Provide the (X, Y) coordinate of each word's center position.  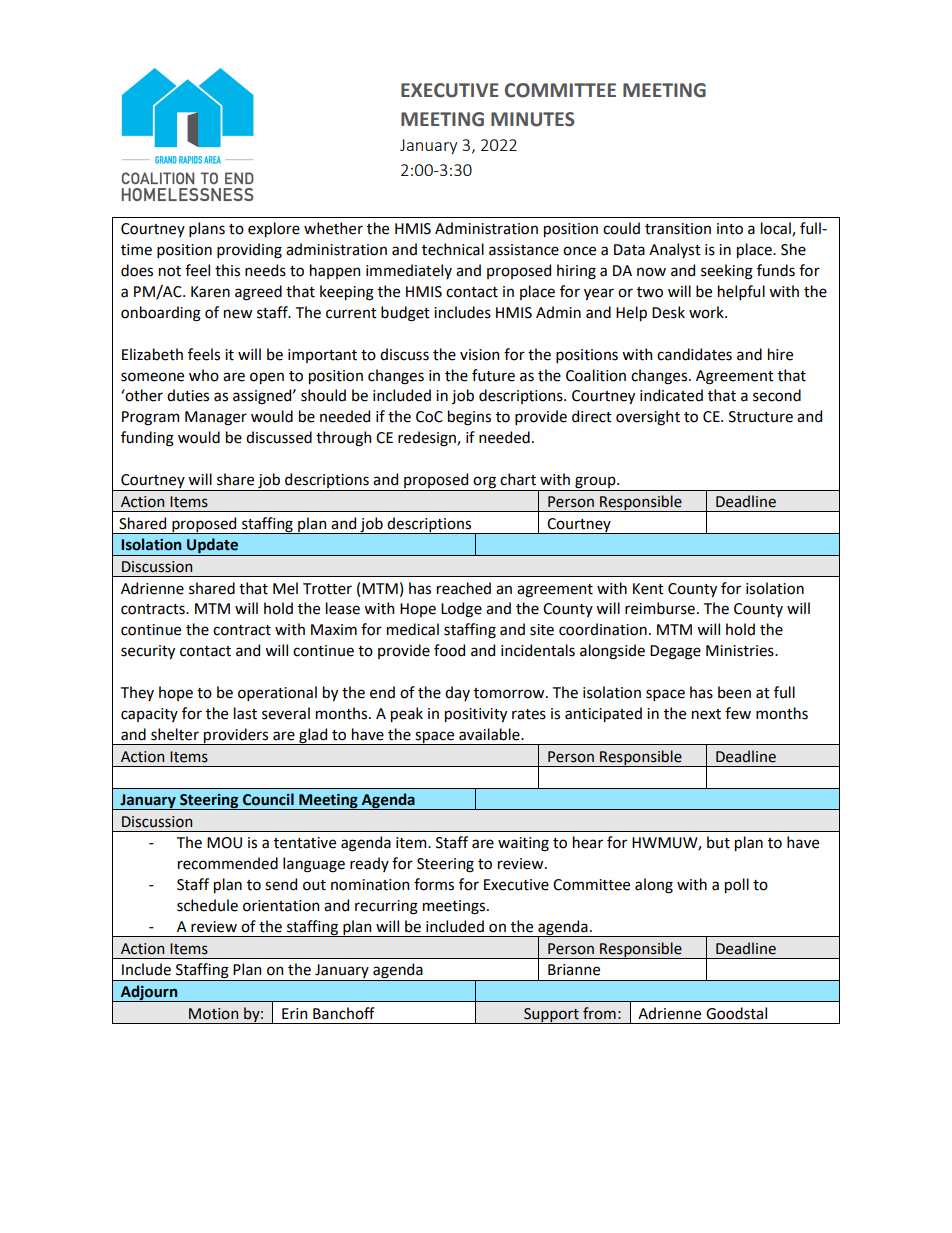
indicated (671, 395)
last (245, 713)
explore (274, 229)
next (706, 714)
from (599, 1013)
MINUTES (533, 119)
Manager (216, 418)
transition (678, 229)
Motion (213, 1014)
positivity (476, 715)
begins (469, 418)
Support (551, 1016)
